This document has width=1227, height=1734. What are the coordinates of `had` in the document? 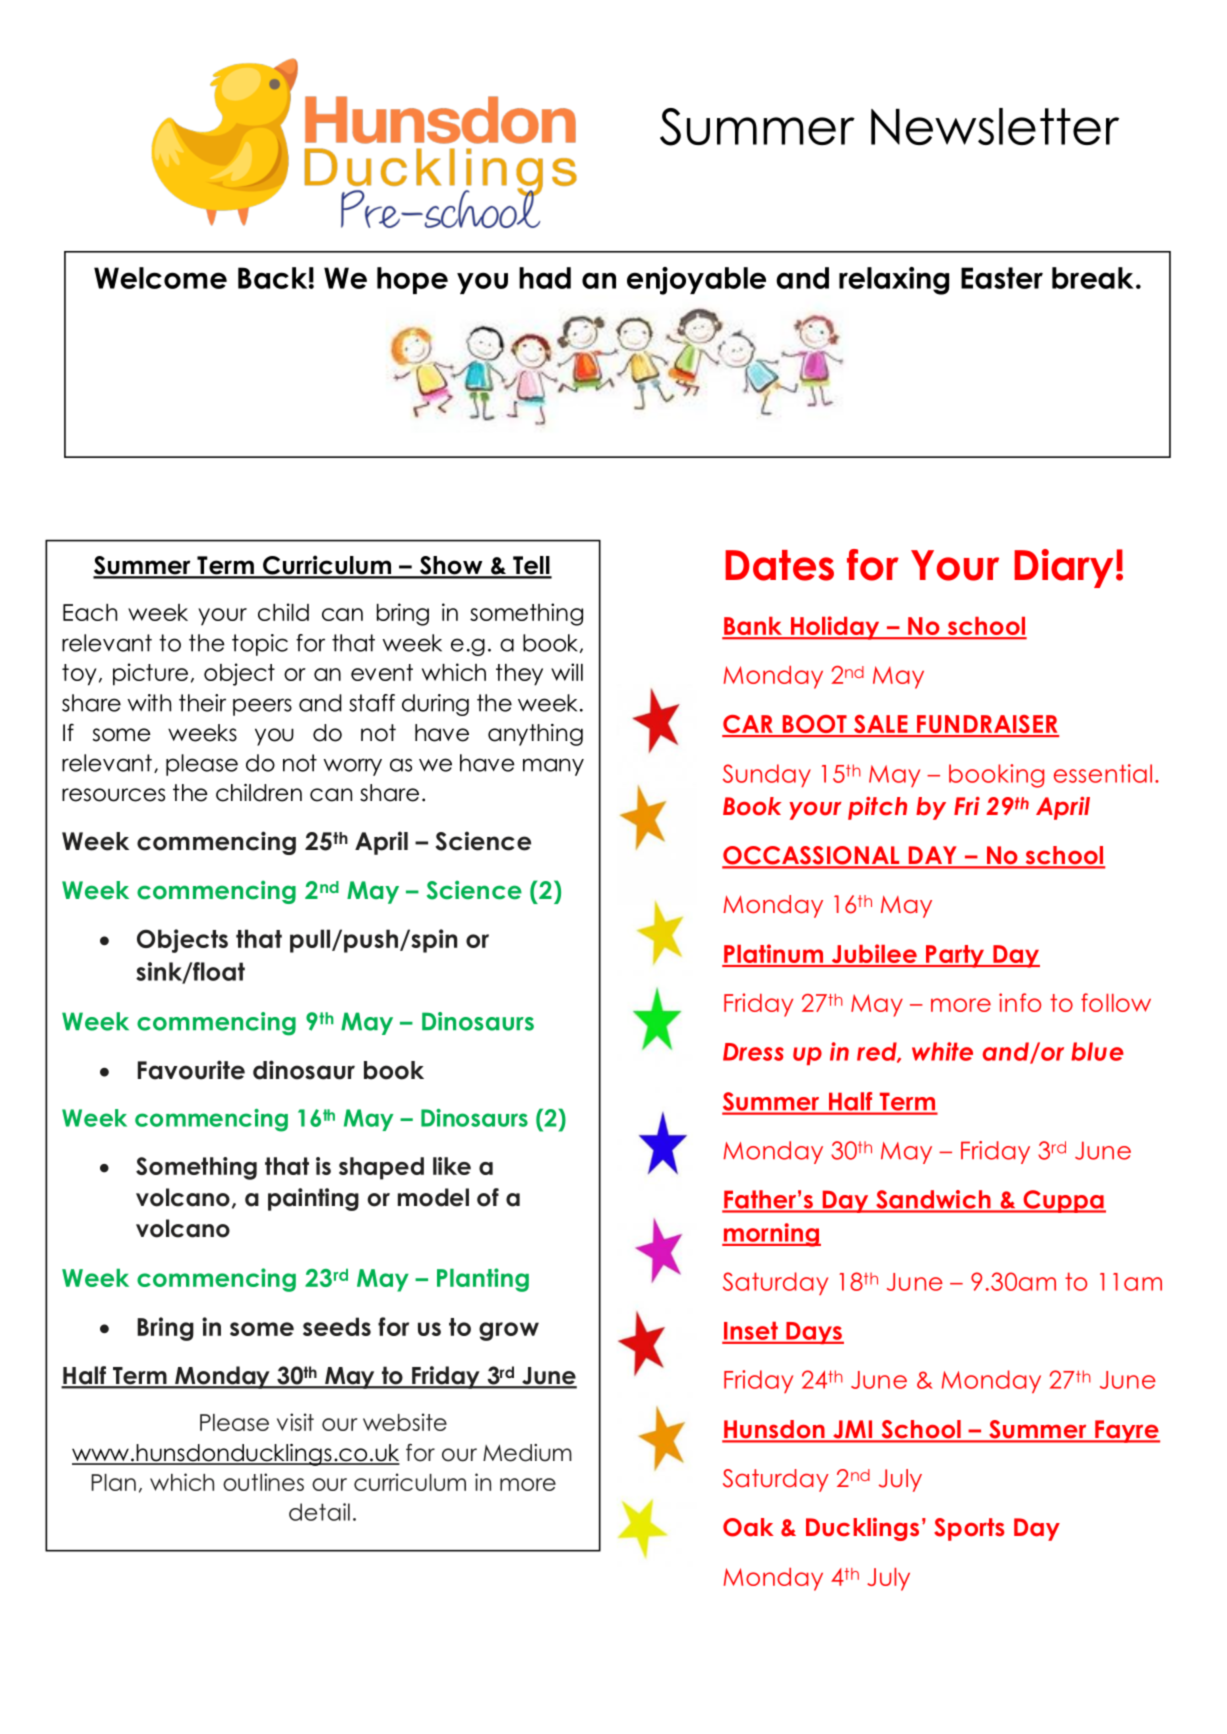 It's located at (545, 278).
